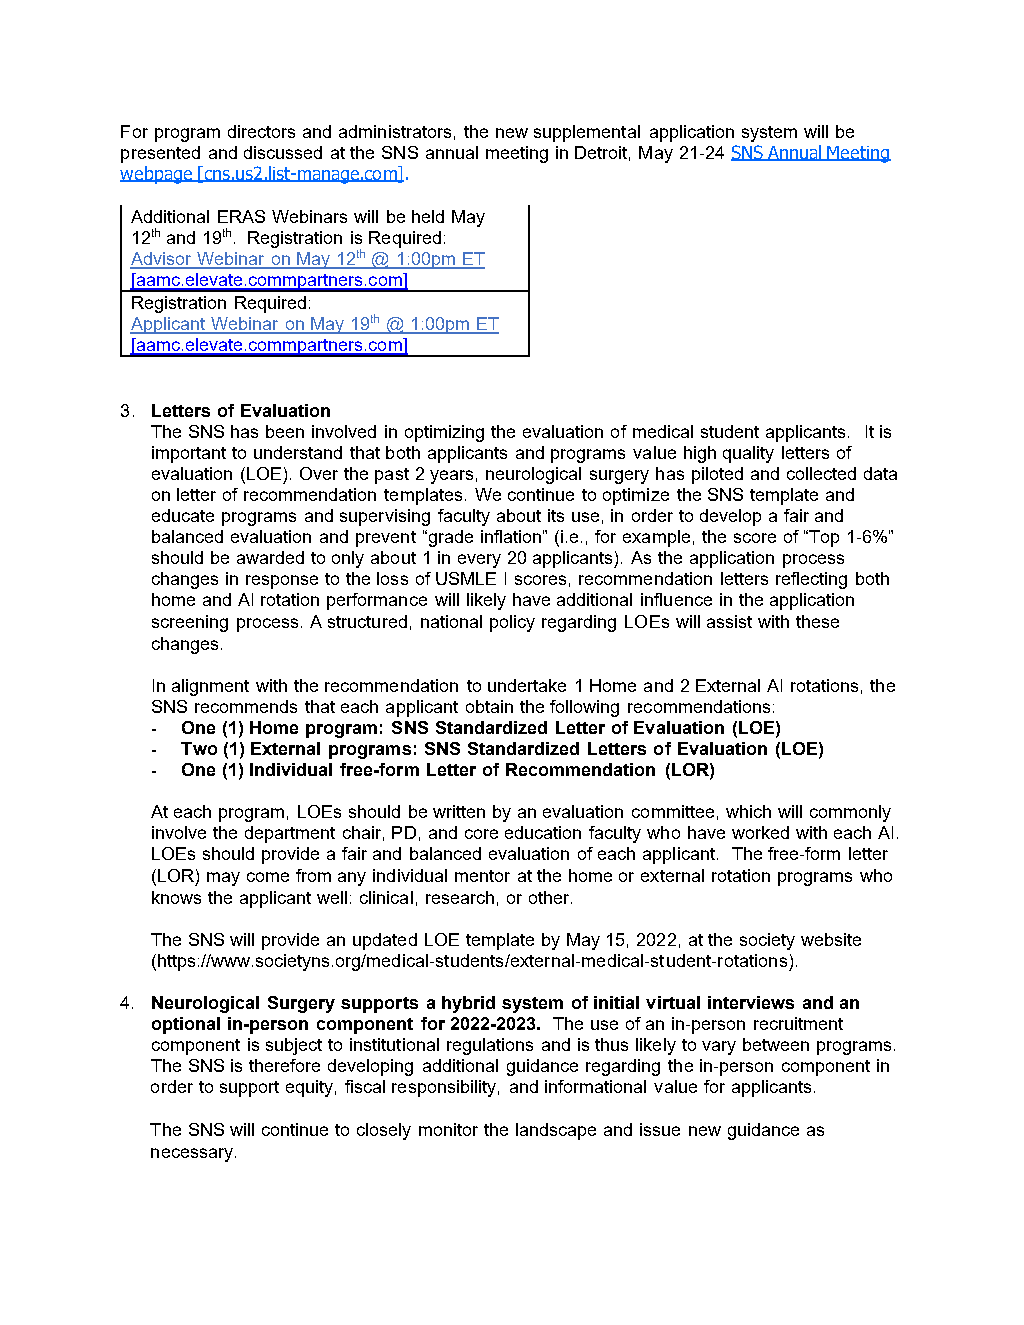 This screenshot has height=1325, width=1024. Describe the element at coordinates (556, 1131) in the screenshot. I see `landscape` at that location.
